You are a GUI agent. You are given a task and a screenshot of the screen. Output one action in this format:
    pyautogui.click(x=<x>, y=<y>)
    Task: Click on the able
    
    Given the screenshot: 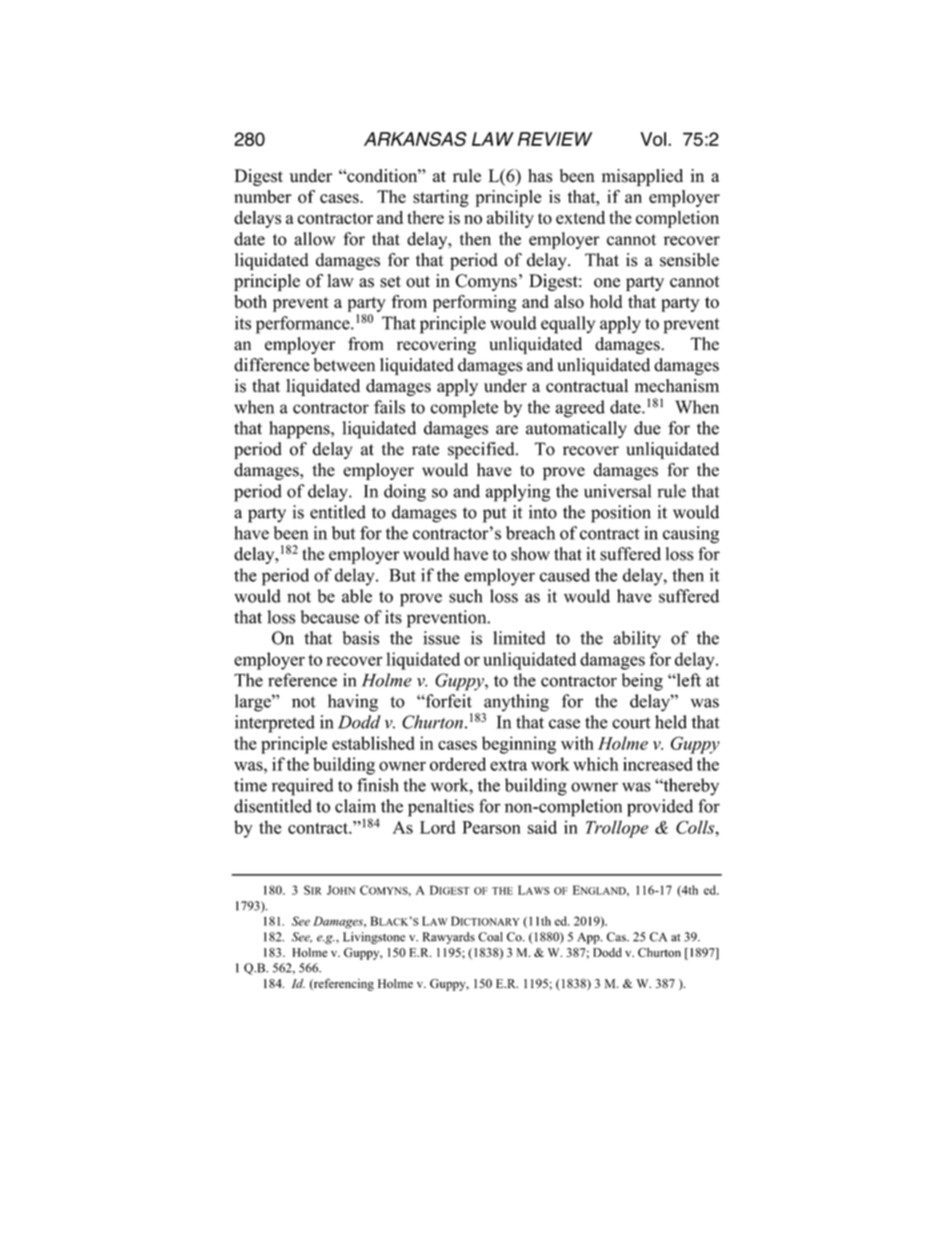 What is the action you would take?
    pyautogui.click(x=357, y=596)
